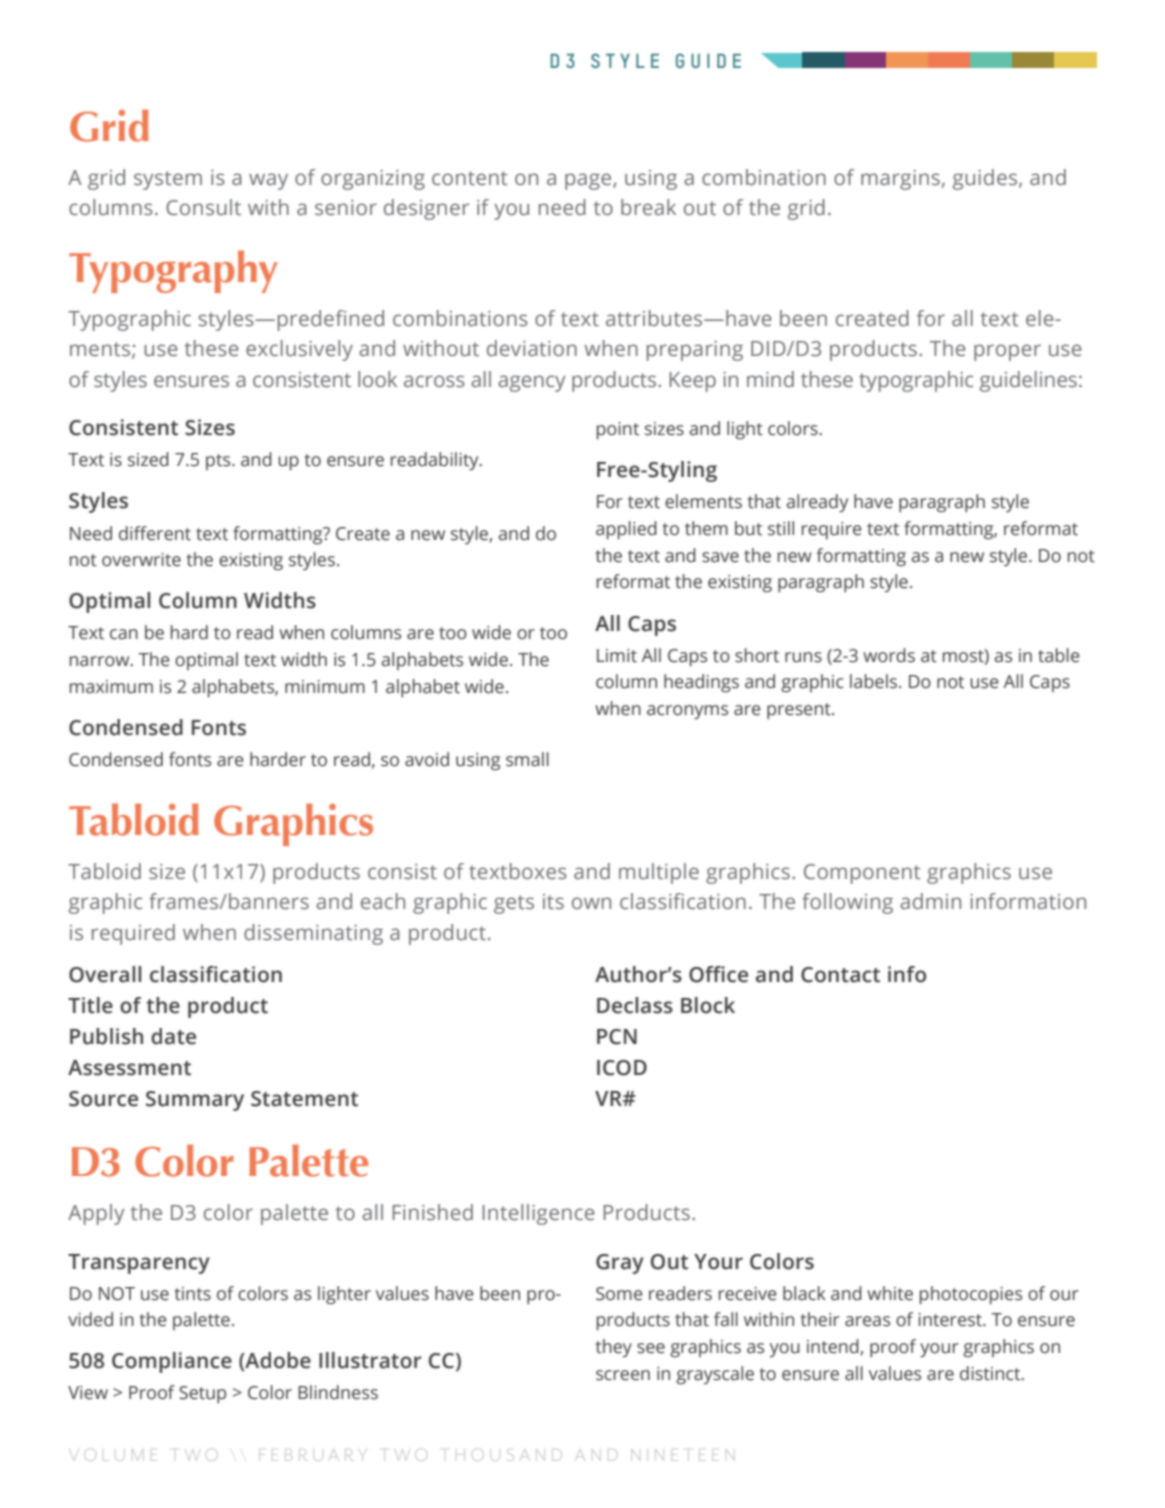 This page has height=1508, width=1165. I want to click on margins, so click(900, 180).
